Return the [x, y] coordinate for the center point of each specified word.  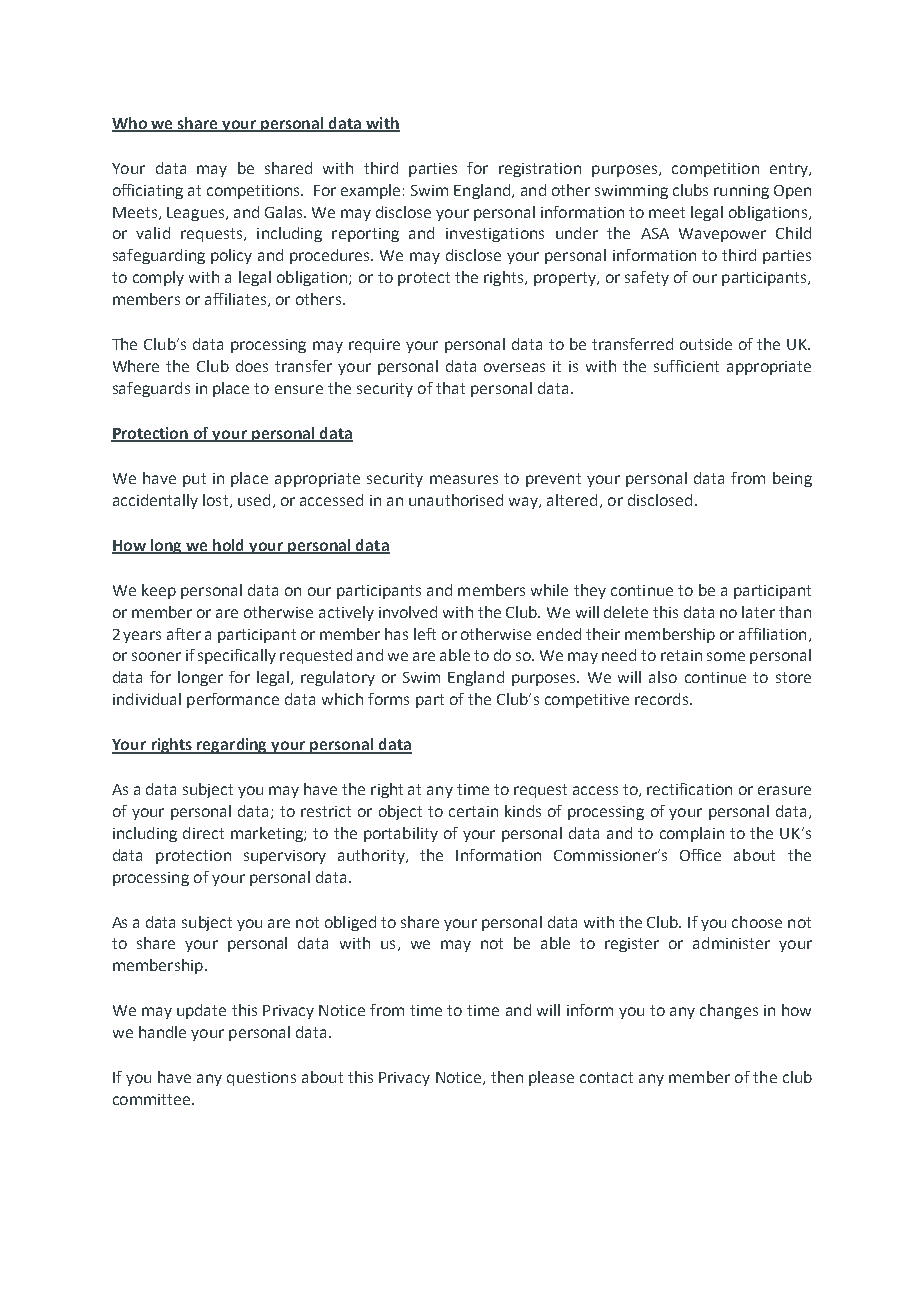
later [758, 612]
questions [261, 1079]
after [184, 634]
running [741, 192]
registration [540, 170]
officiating [148, 191]
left [425, 634]
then [507, 1077]
